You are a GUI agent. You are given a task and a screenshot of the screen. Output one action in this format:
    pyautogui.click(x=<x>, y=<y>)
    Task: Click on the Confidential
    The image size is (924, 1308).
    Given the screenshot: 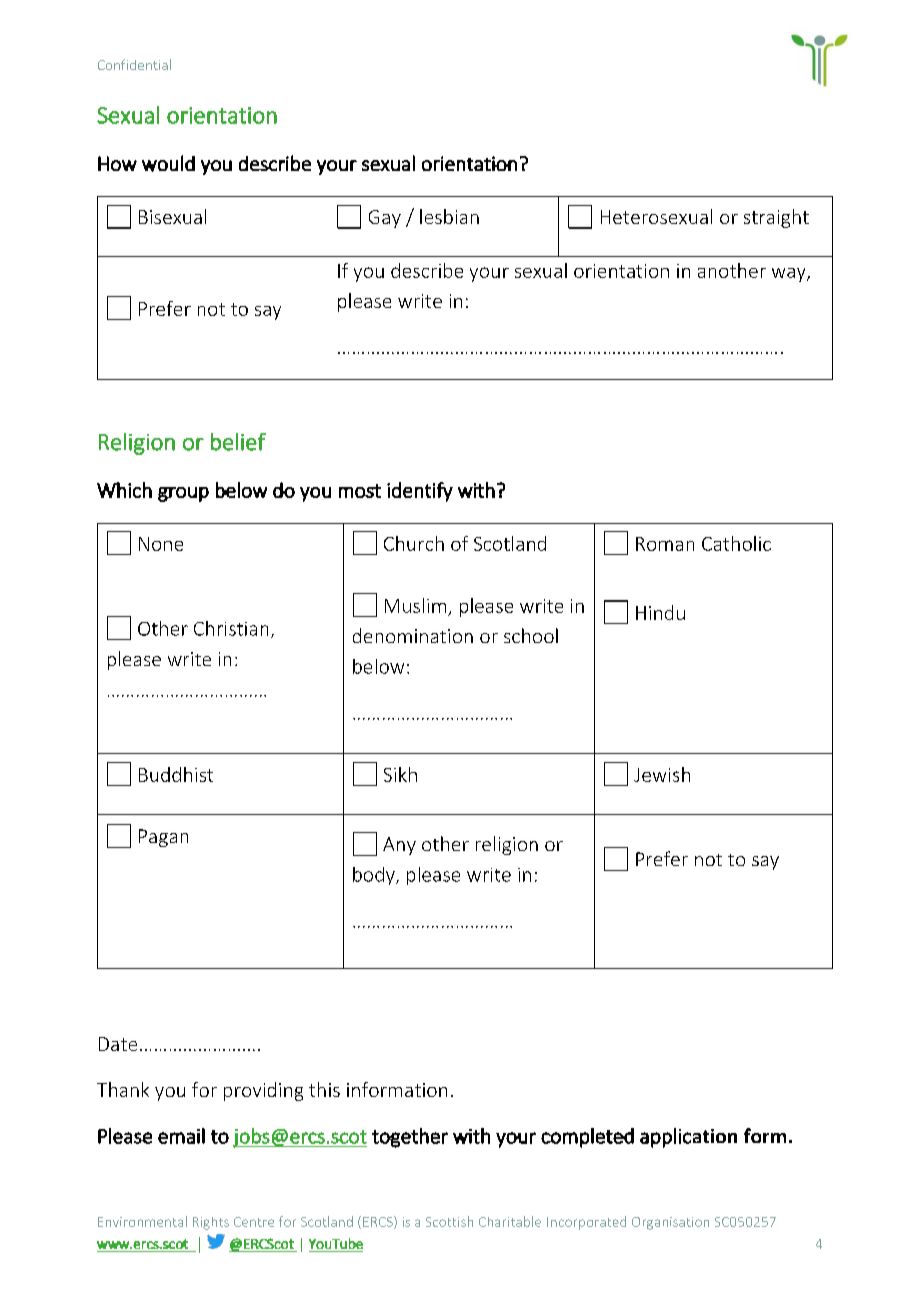 What is the action you would take?
    pyautogui.click(x=134, y=64)
